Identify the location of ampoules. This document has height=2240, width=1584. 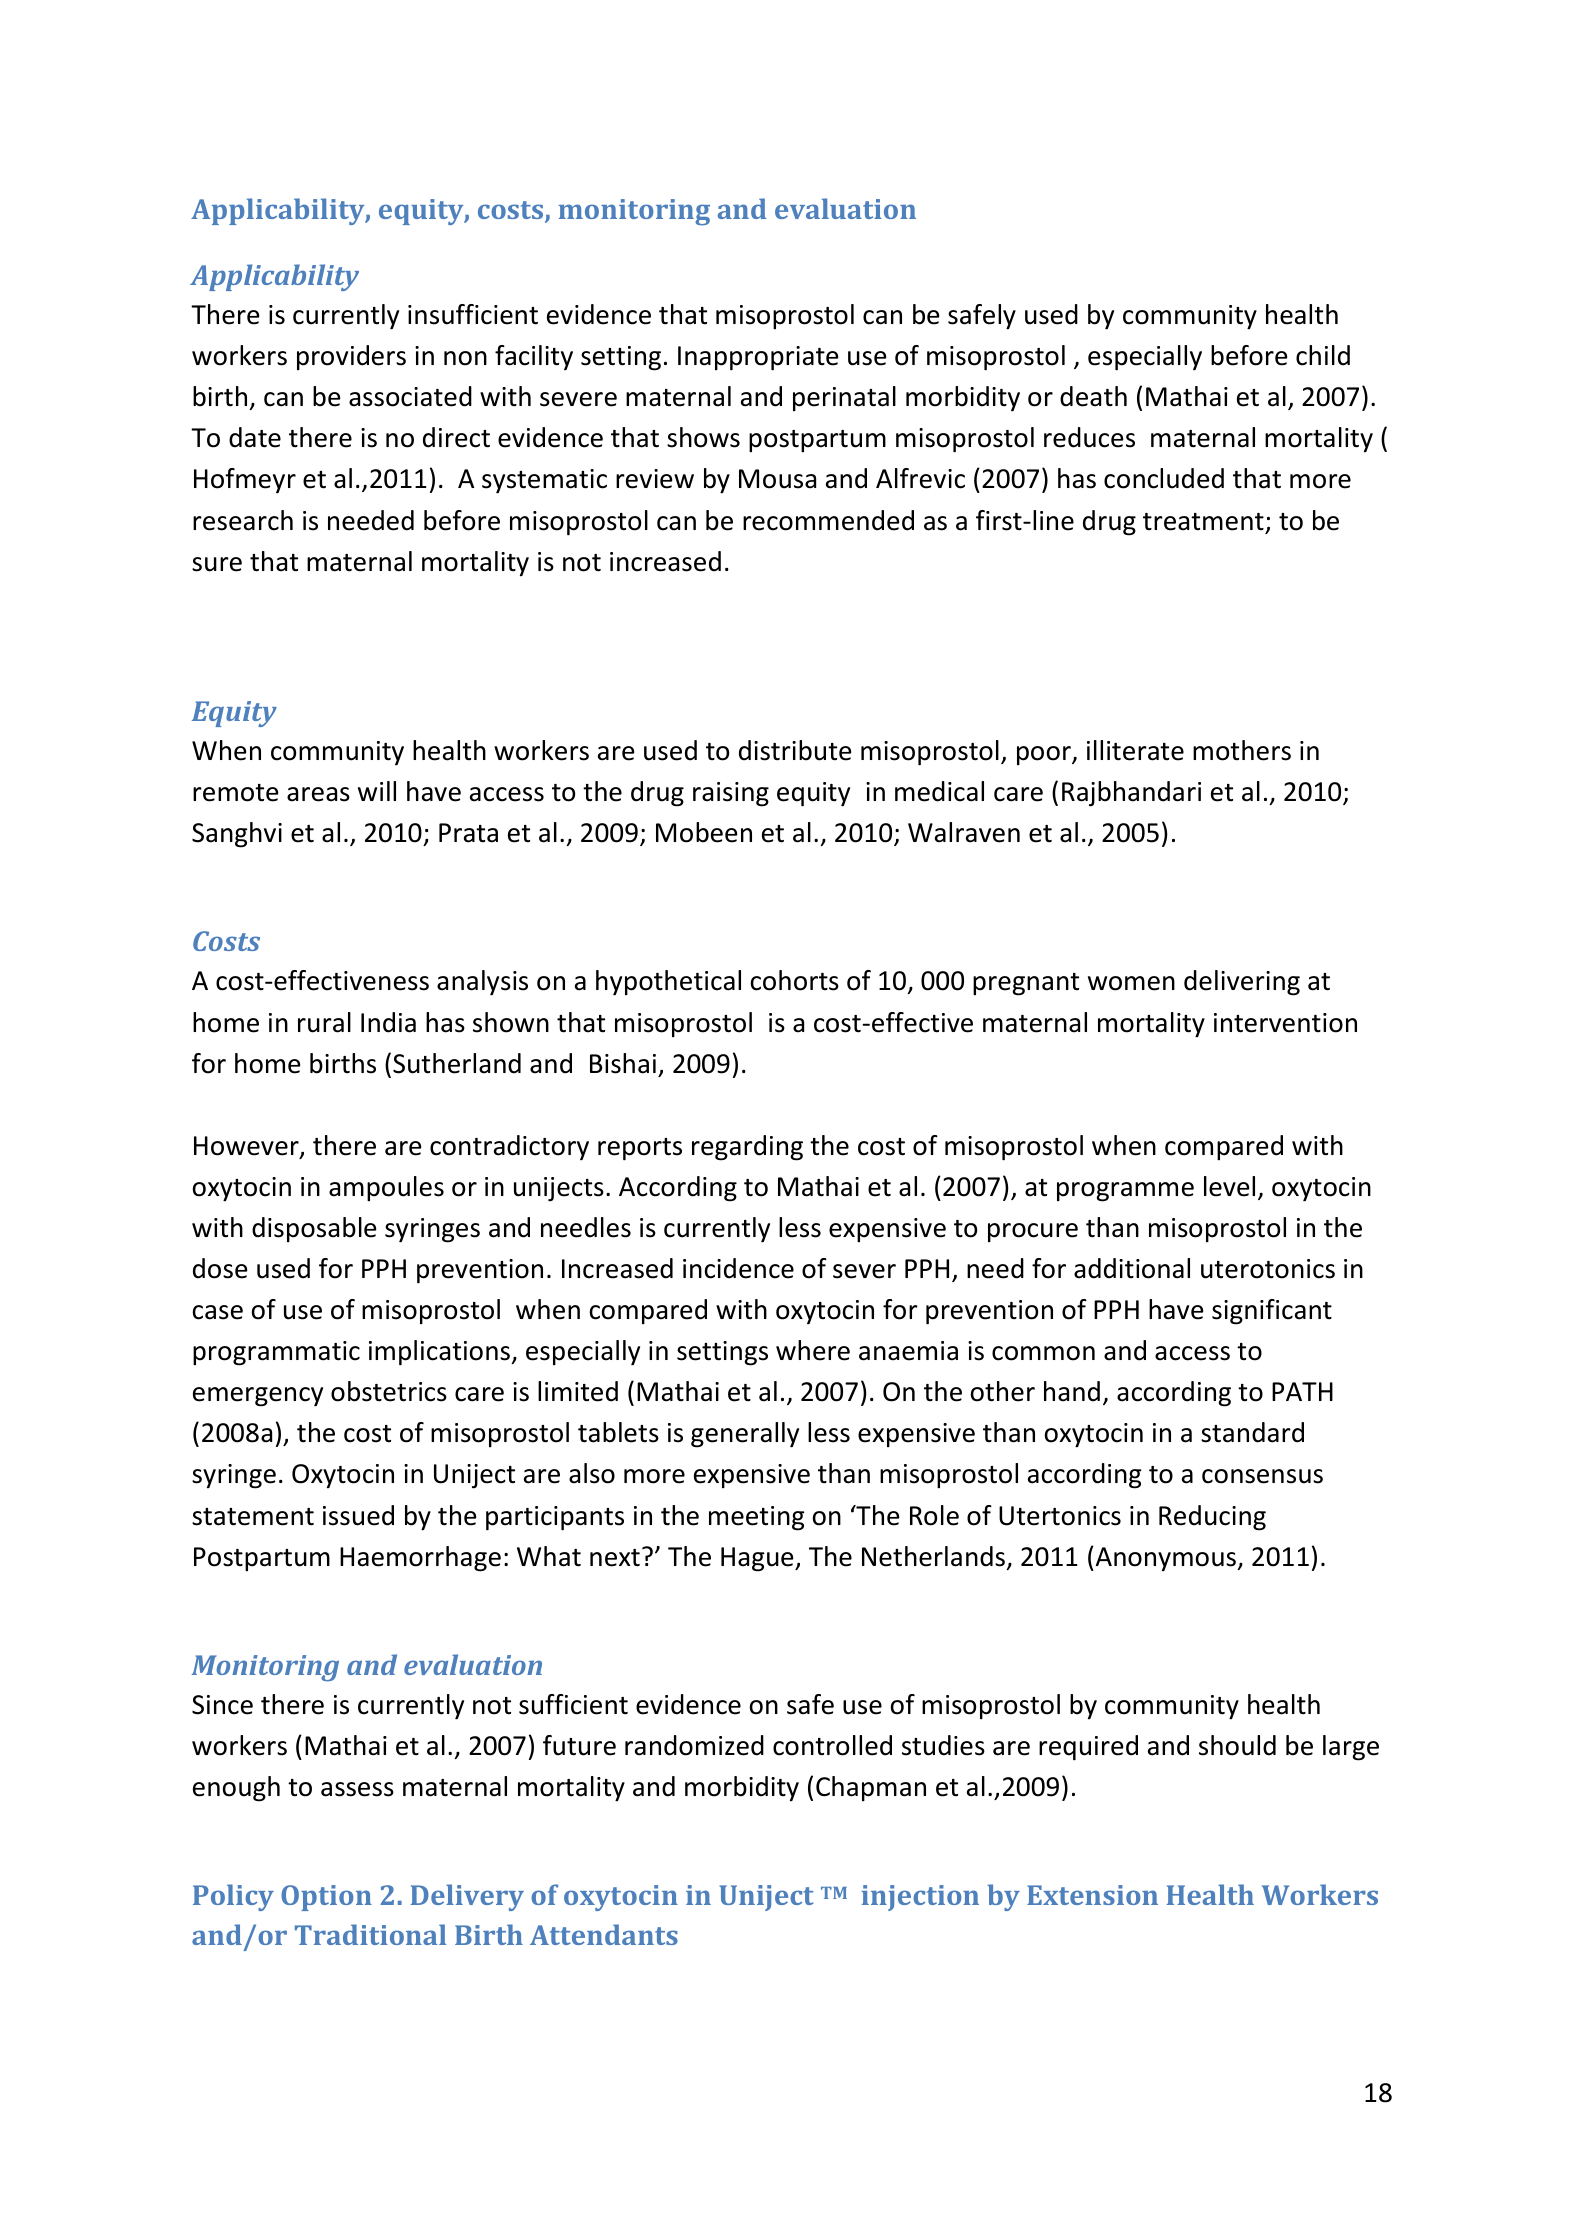
(386, 1189).
